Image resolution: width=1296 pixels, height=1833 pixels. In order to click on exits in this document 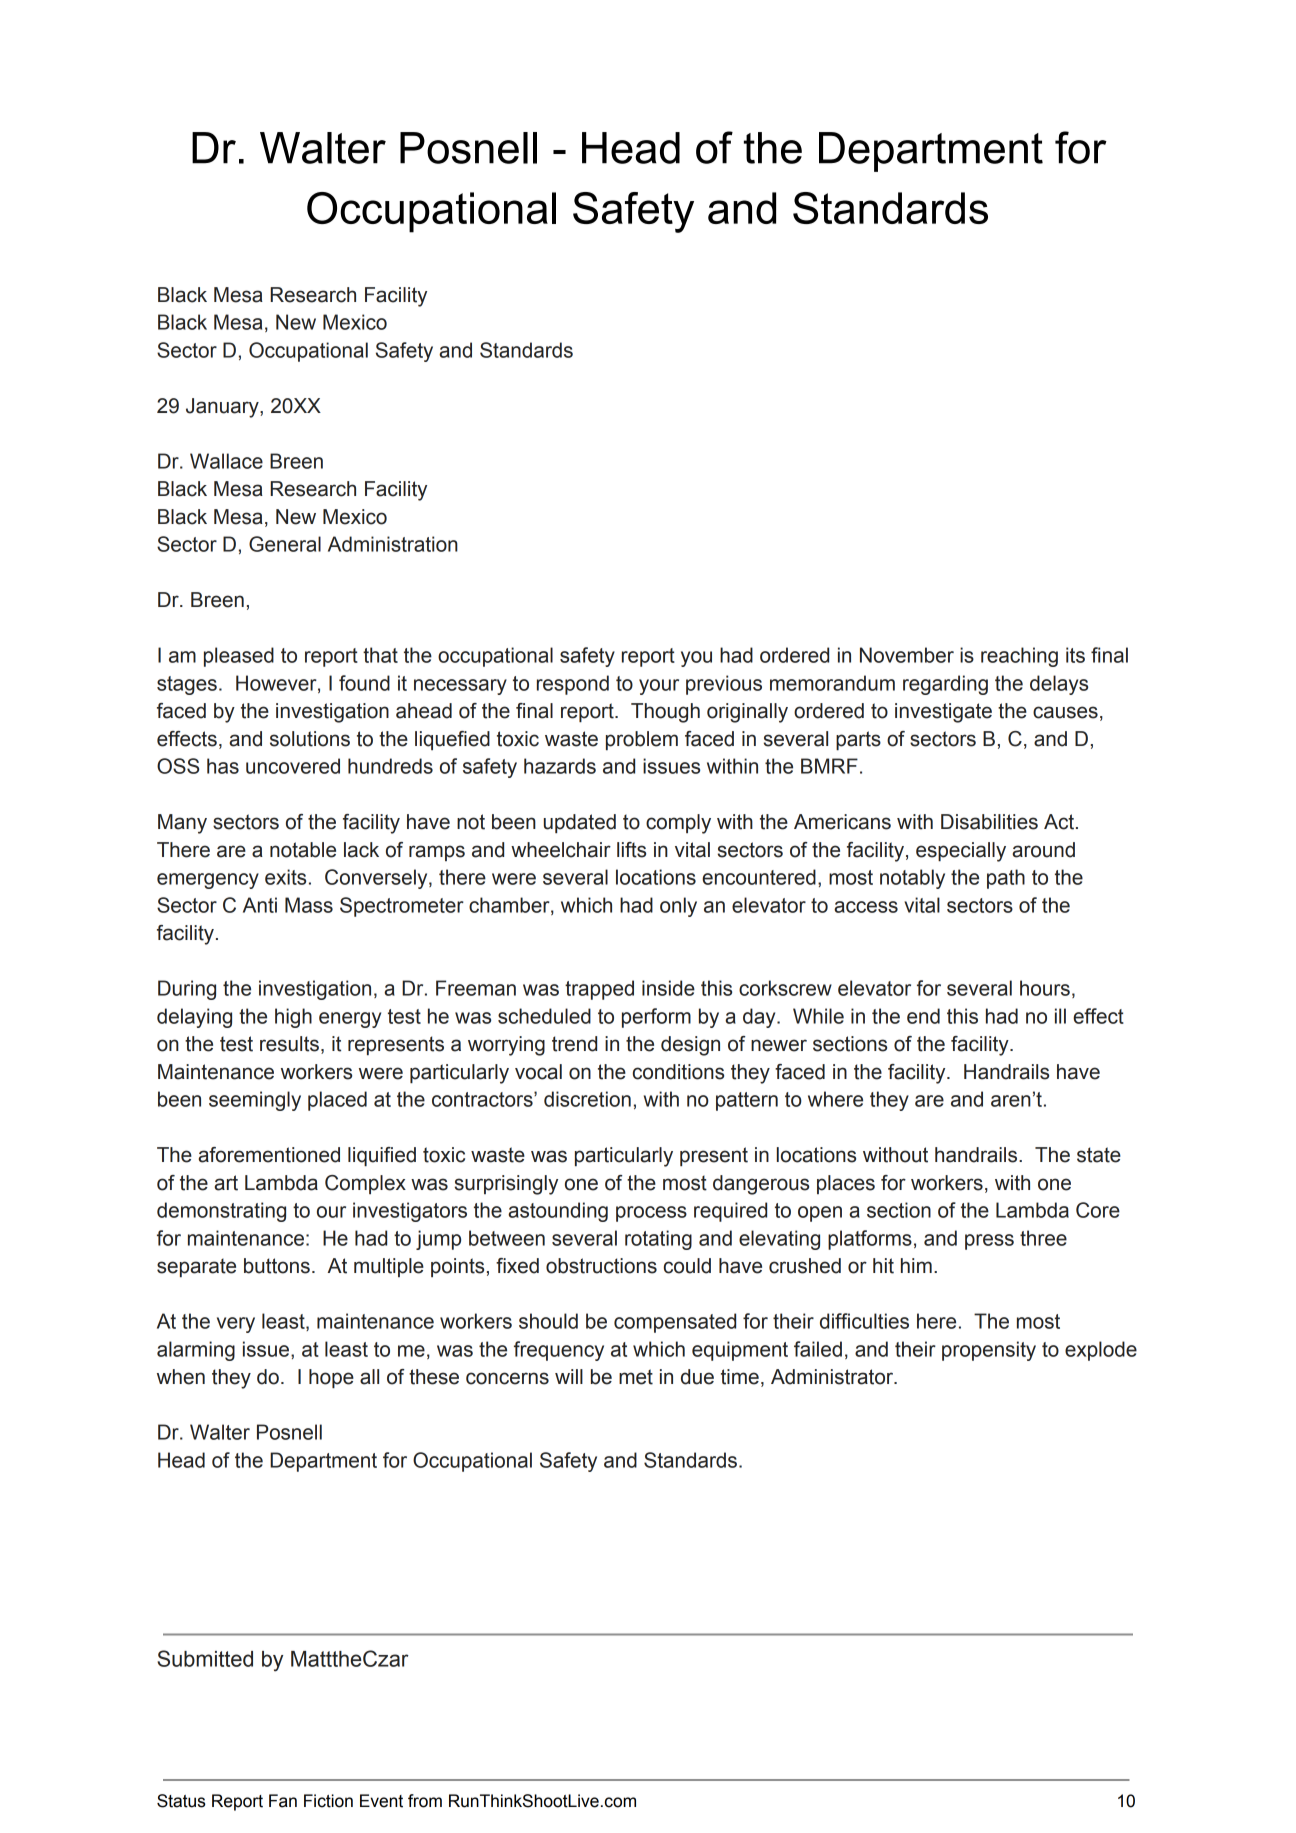, I will do `click(285, 877)`.
